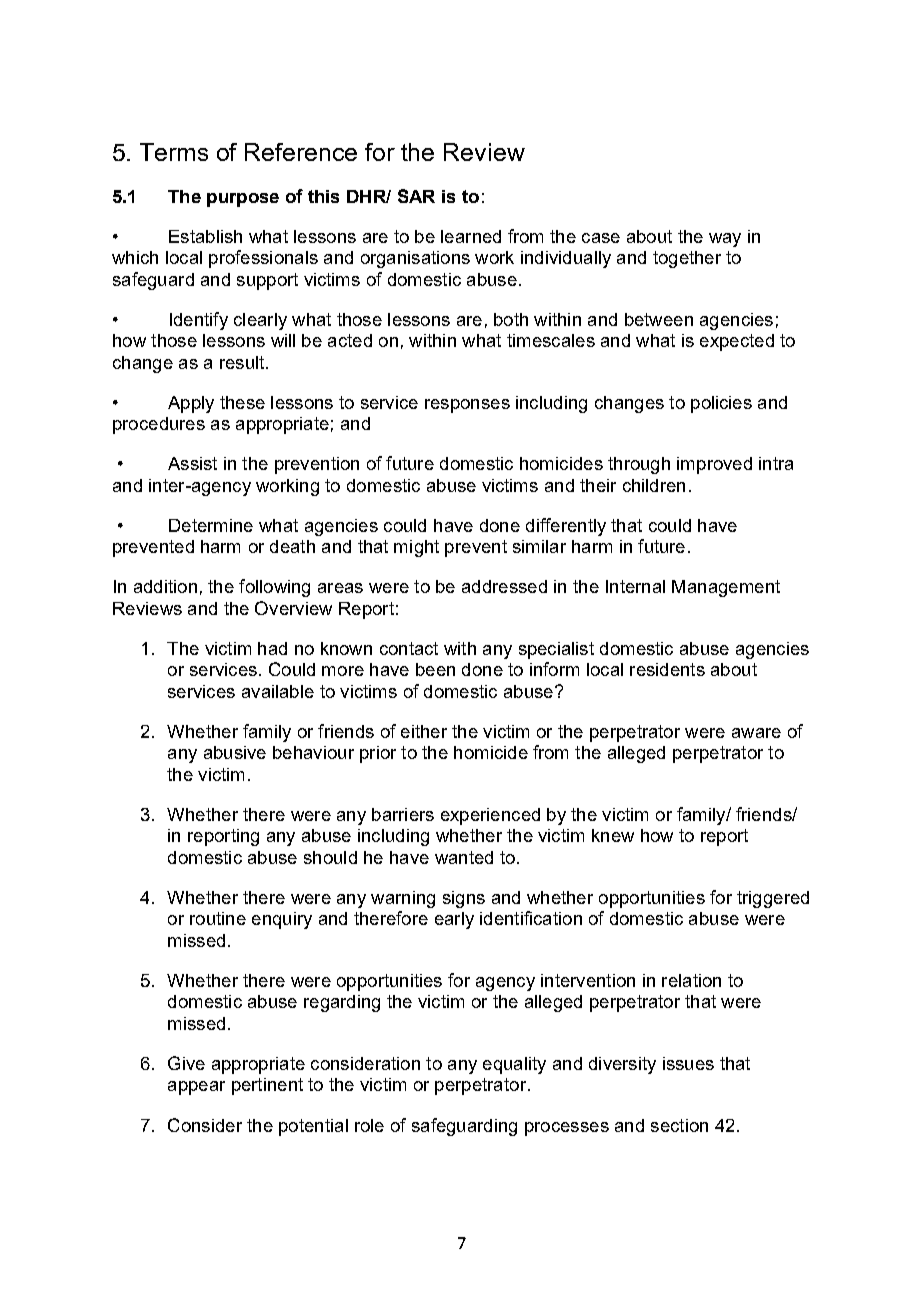 The image size is (924, 1309). I want to click on been, so click(435, 669).
